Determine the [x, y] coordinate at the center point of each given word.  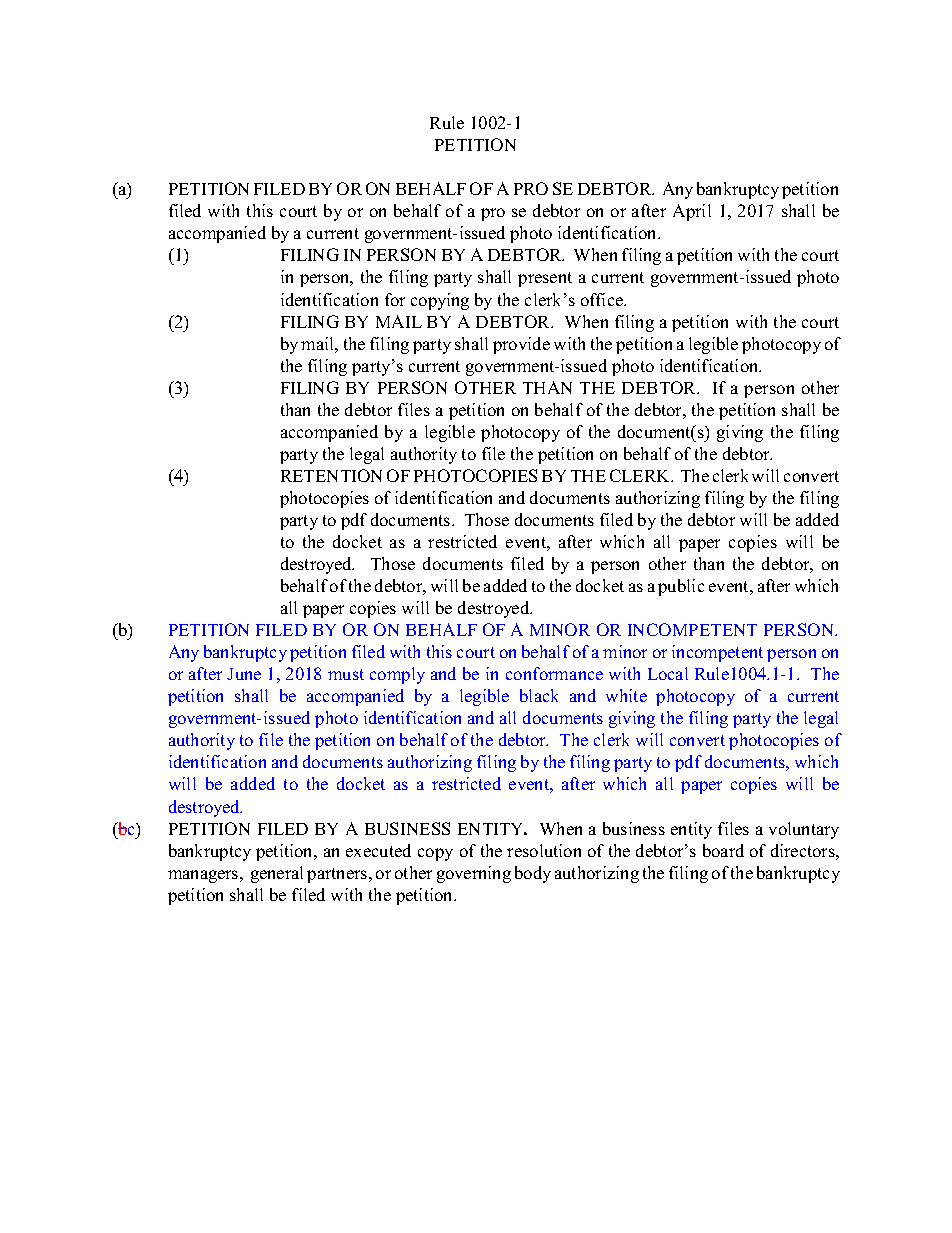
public [681, 587]
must [346, 674]
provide [521, 345]
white [626, 695]
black [539, 695]
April [692, 212]
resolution [544, 850]
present [545, 279]
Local [668, 673]
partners [338, 875]
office [603, 299]
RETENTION [331, 475]
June [244, 674]
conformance [554, 673]
